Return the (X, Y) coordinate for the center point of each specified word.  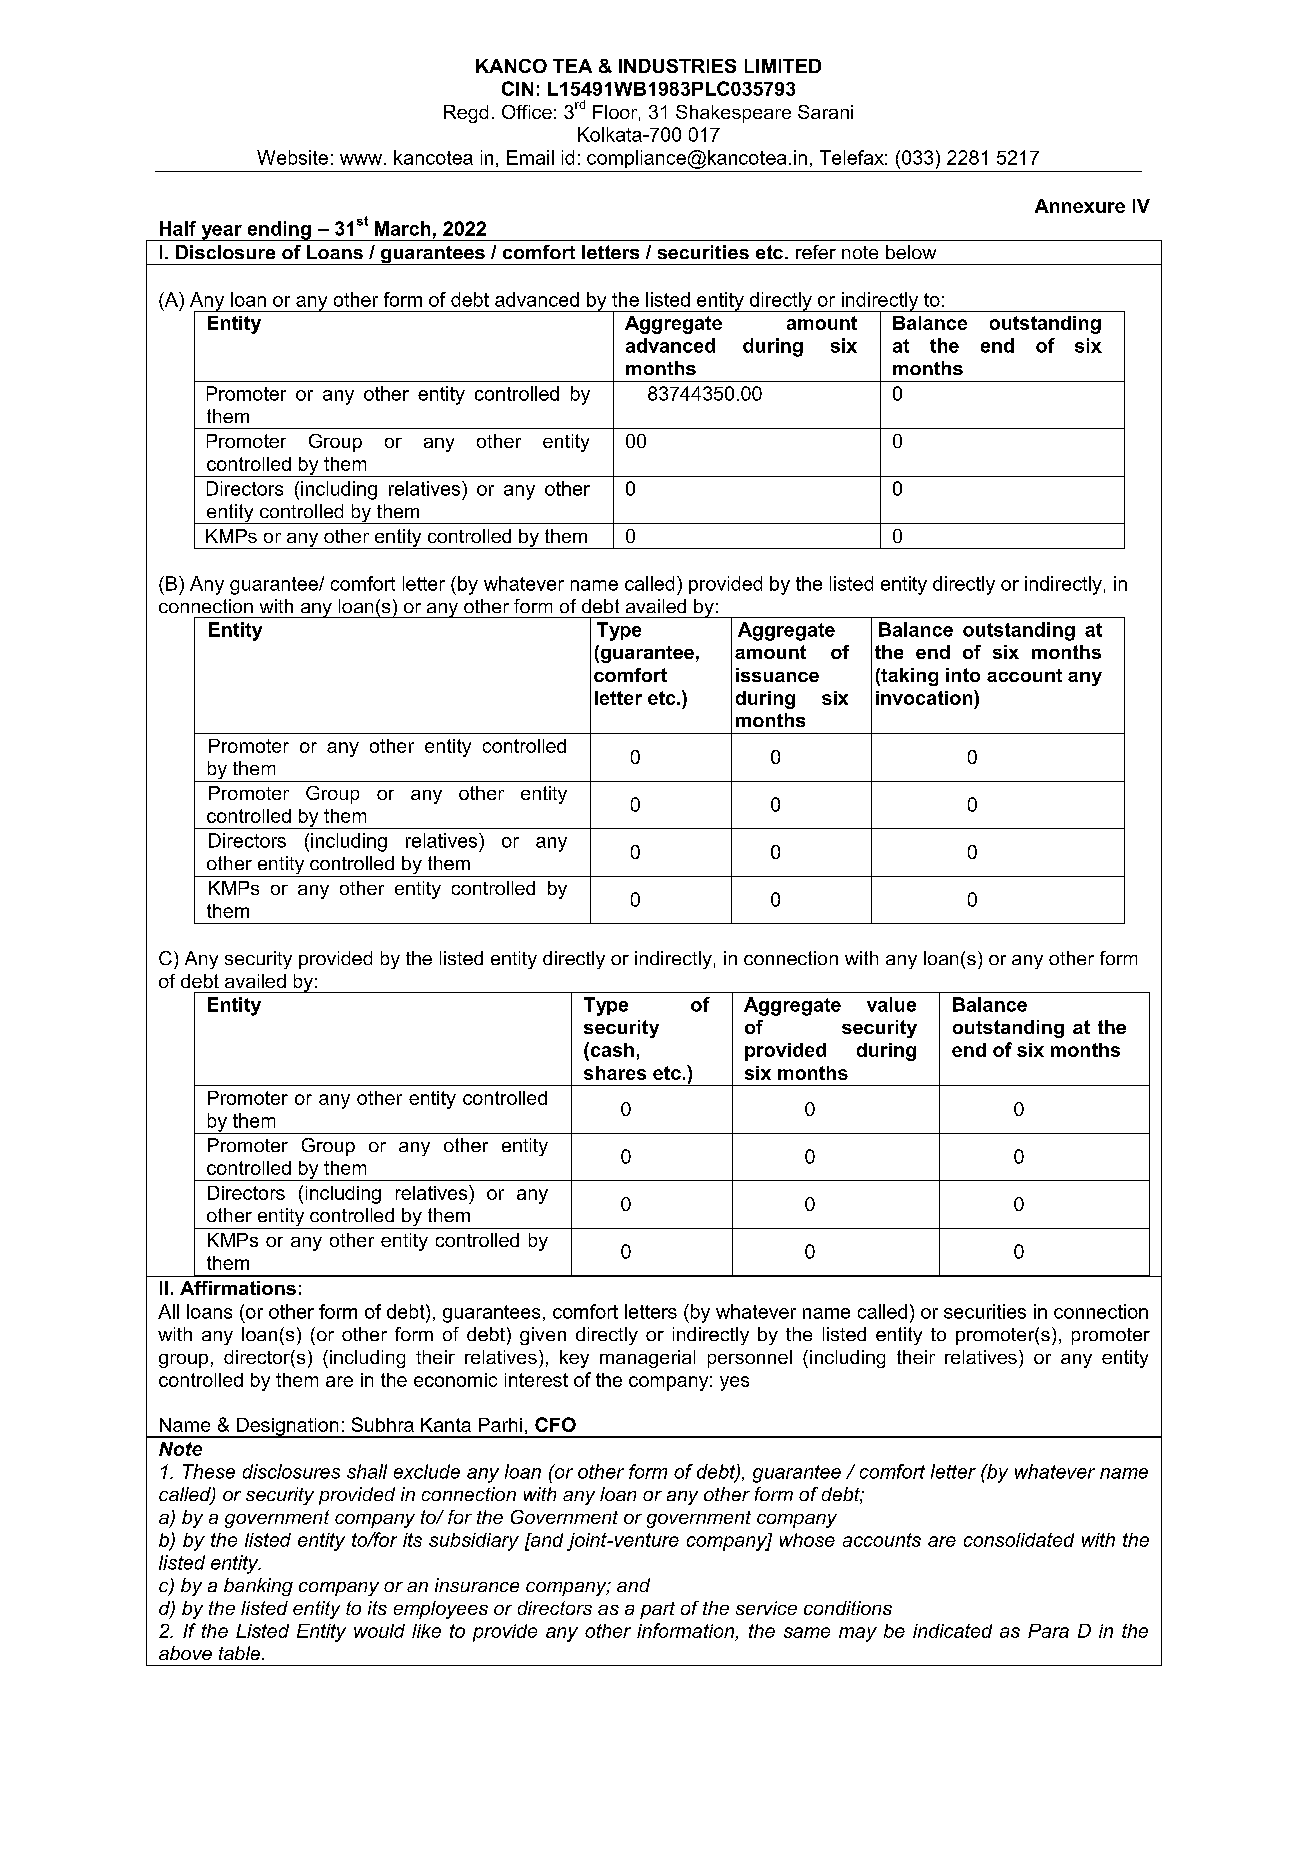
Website (292, 157)
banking (258, 1587)
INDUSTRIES (677, 66)
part (657, 1610)
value (891, 1004)
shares (615, 1073)
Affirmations (238, 1288)
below (911, 252)
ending (279, 231)
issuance (777, 675)
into (963, 675)
